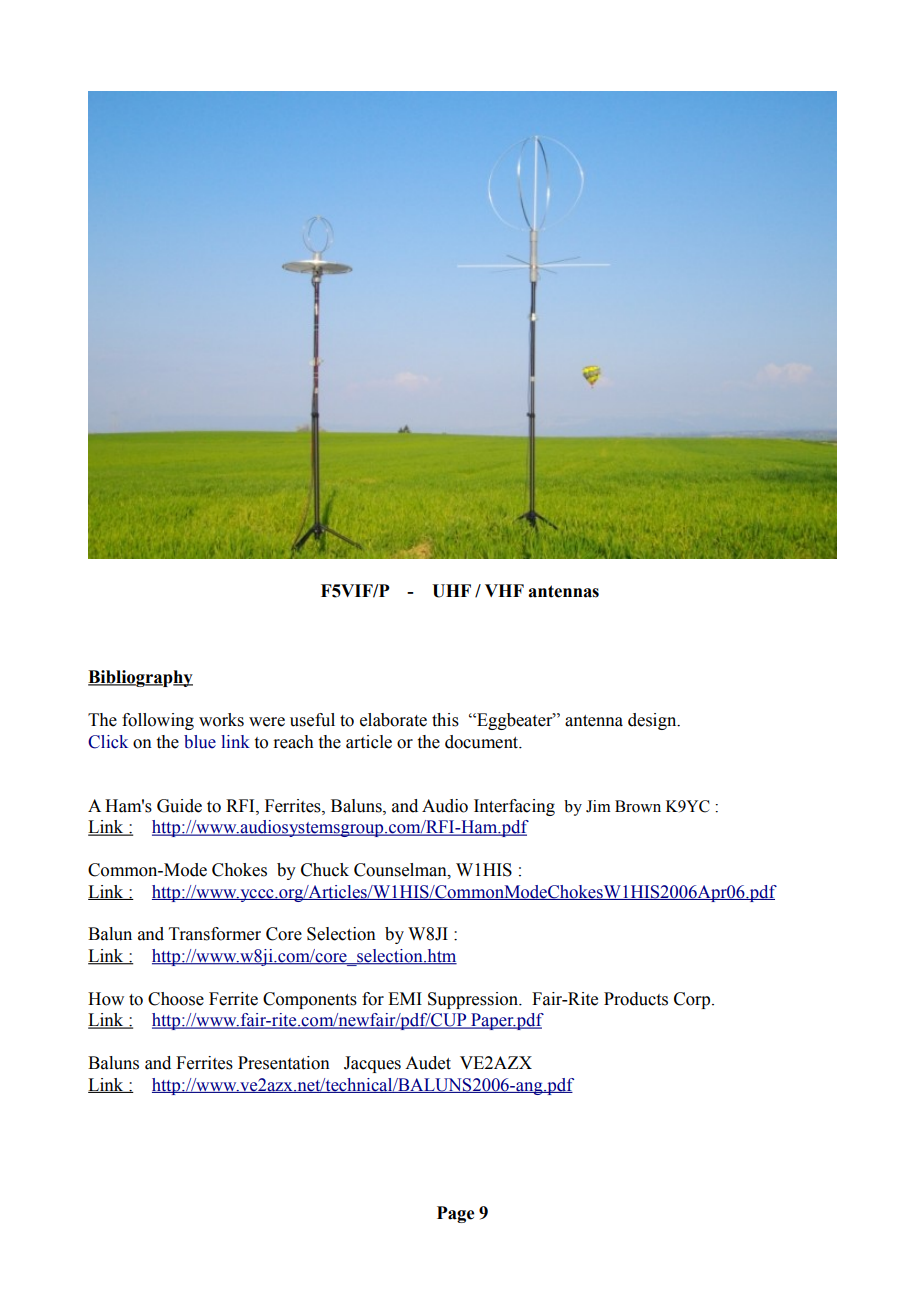  What do you see at coordinates (638, 806) in the page?
I see `Brown` at bounding box center [638, 806].
